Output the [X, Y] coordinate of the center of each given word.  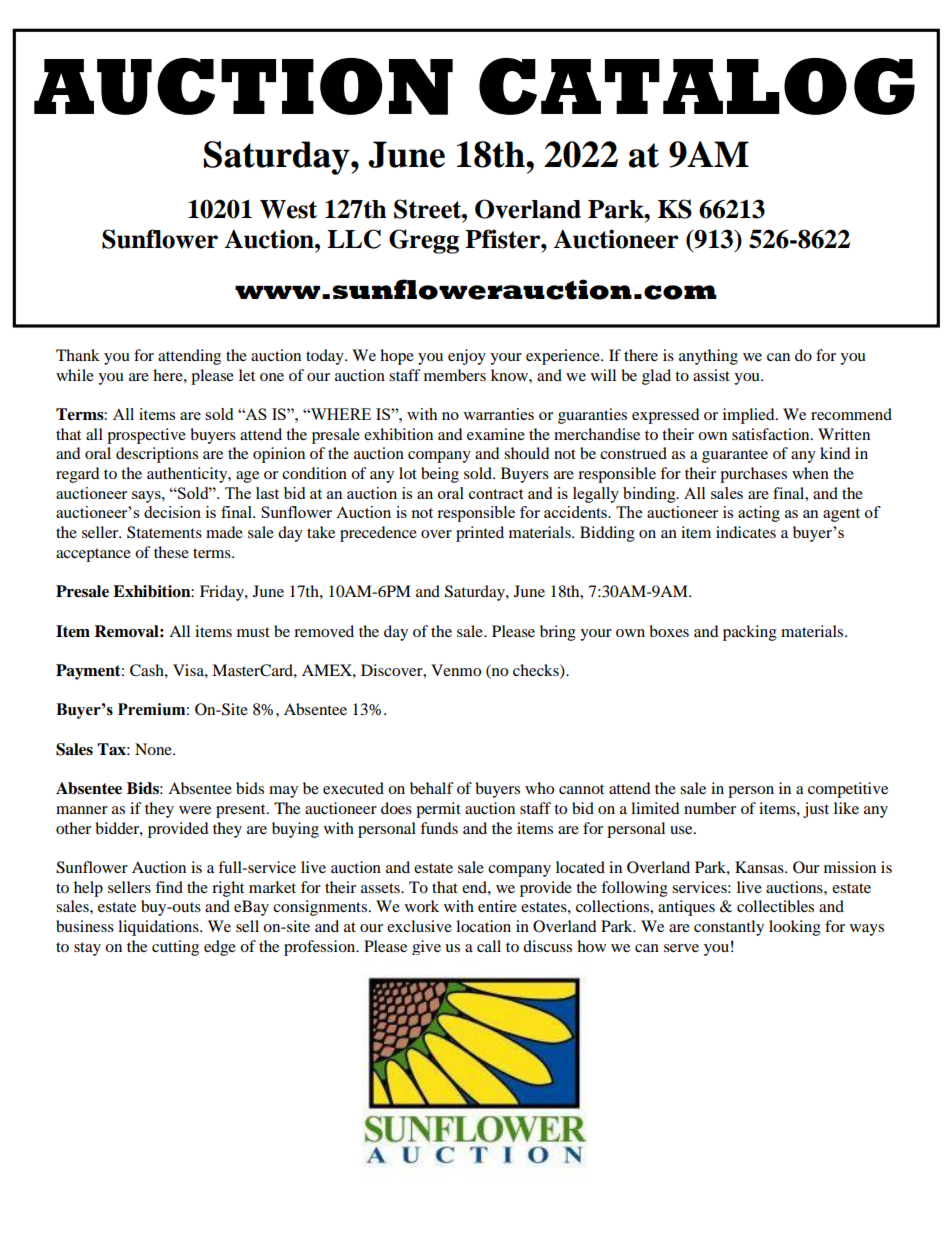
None [154, 749]
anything [708, 357]
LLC [354, 239]
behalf [432, 788]
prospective [146, 436]
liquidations [159, 928]
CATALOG [697, 86]
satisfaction [772, 434]
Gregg [424, 241]
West [288, 209]
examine [496, 434]
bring [558, 633]
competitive [848, 790]
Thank [78, 355]
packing [750, 633]
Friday [223, 593]
